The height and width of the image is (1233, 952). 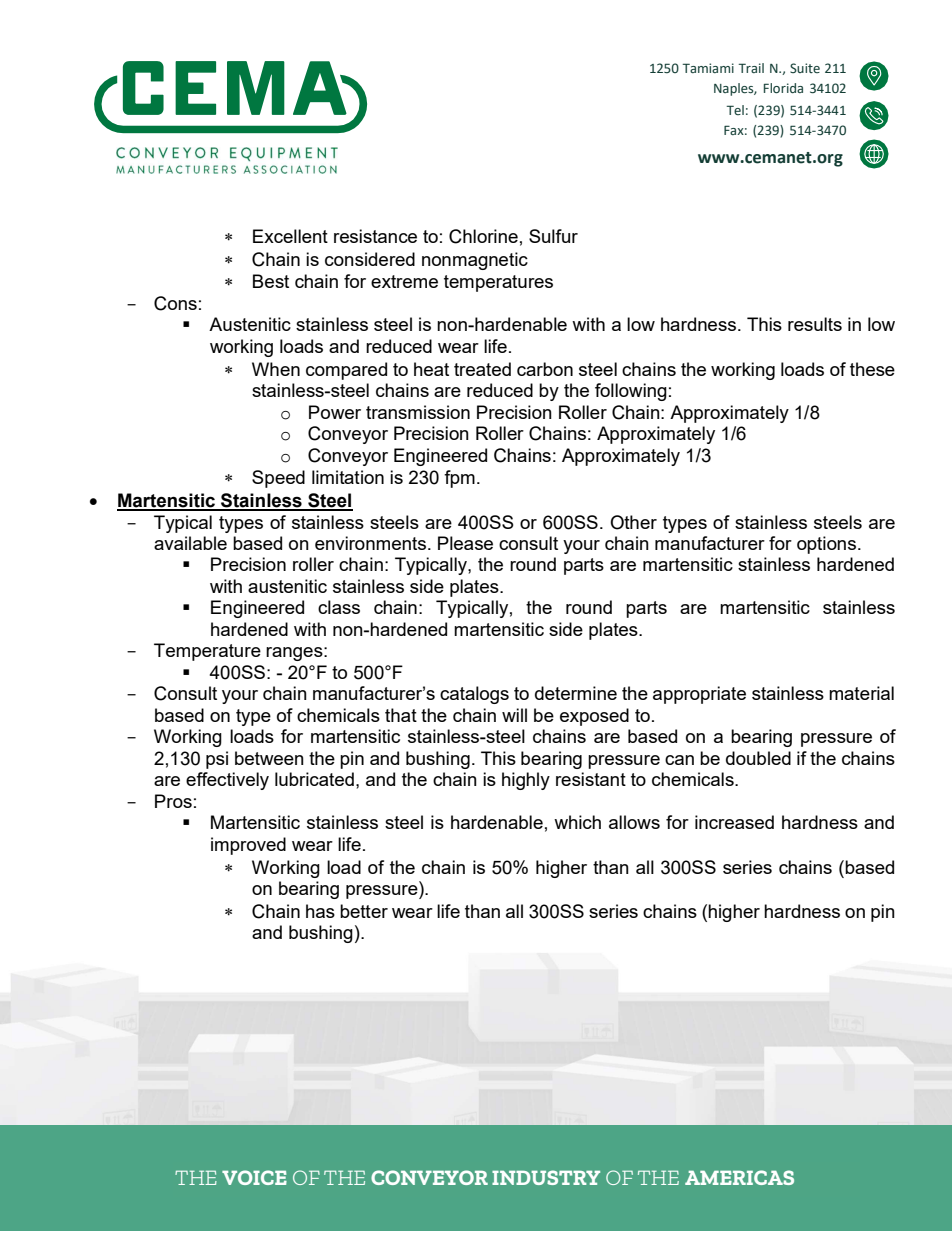 I want to click on VOICE, so click(x=254, y=1177).
